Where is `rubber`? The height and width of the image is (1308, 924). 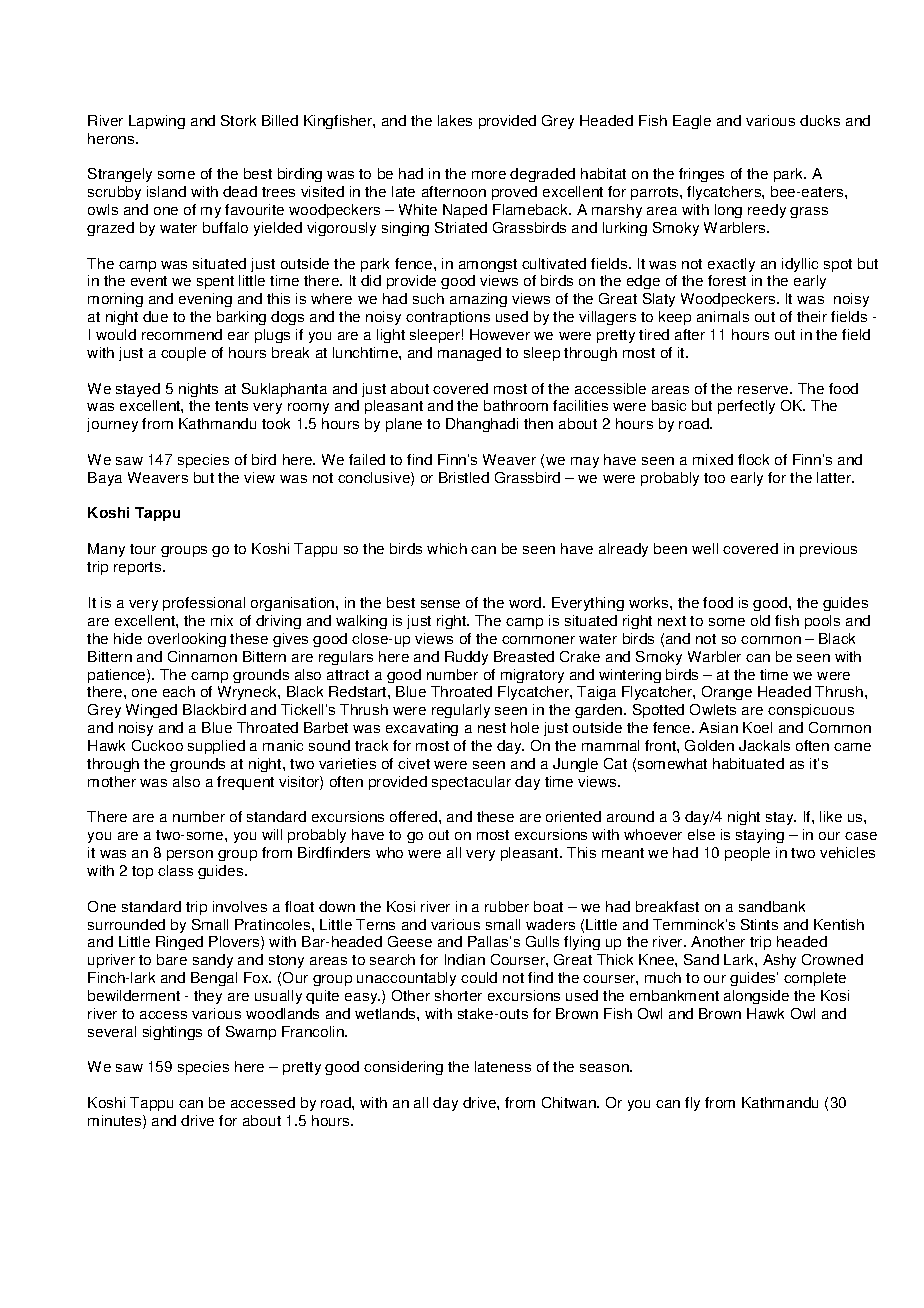 rubber is located at coordinates (507, 906).
